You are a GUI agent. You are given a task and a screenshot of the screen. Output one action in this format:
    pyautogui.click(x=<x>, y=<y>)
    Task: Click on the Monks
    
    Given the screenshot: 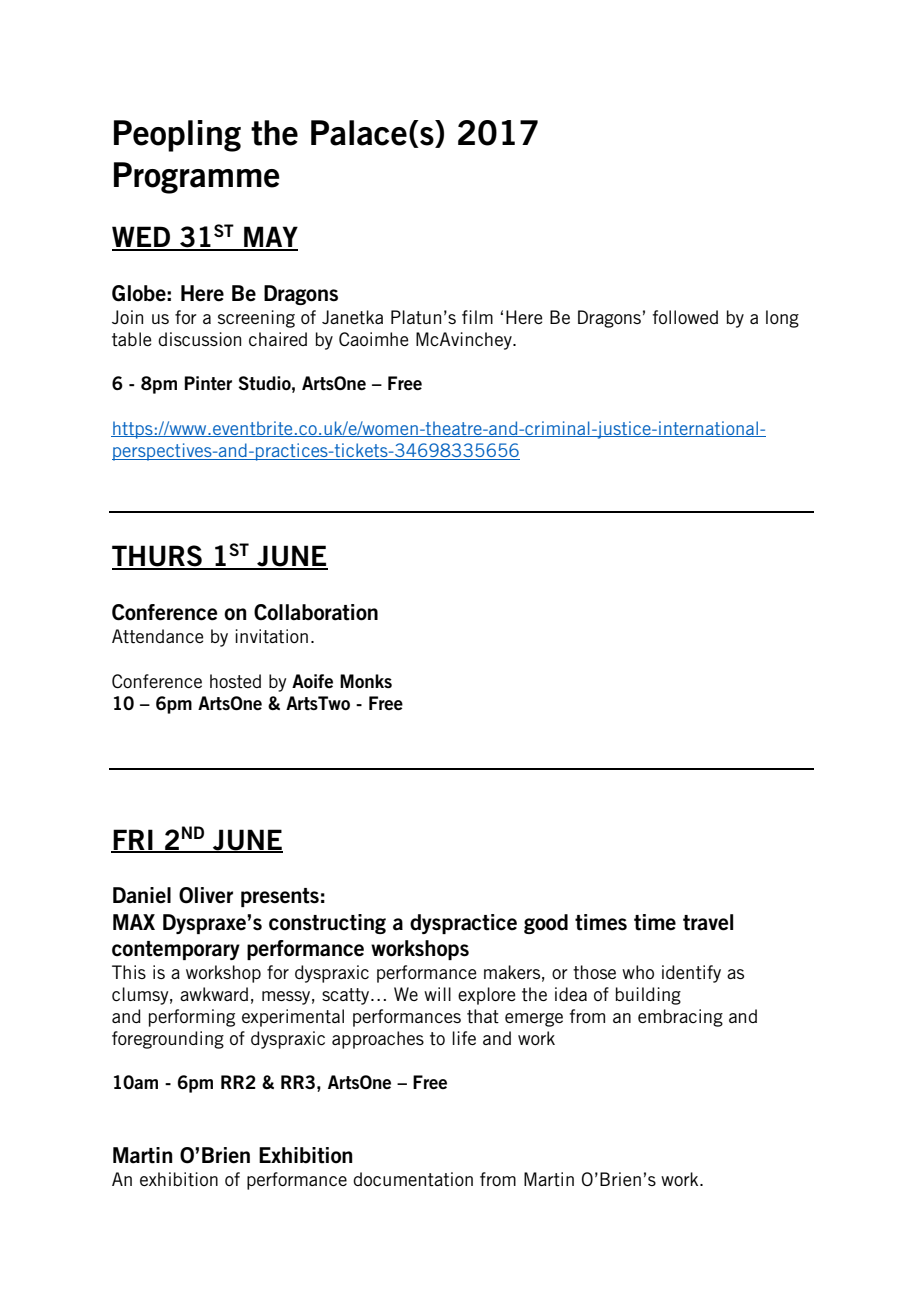 What is the action you would take?
    pyautogui.click(x=366, y=681)
